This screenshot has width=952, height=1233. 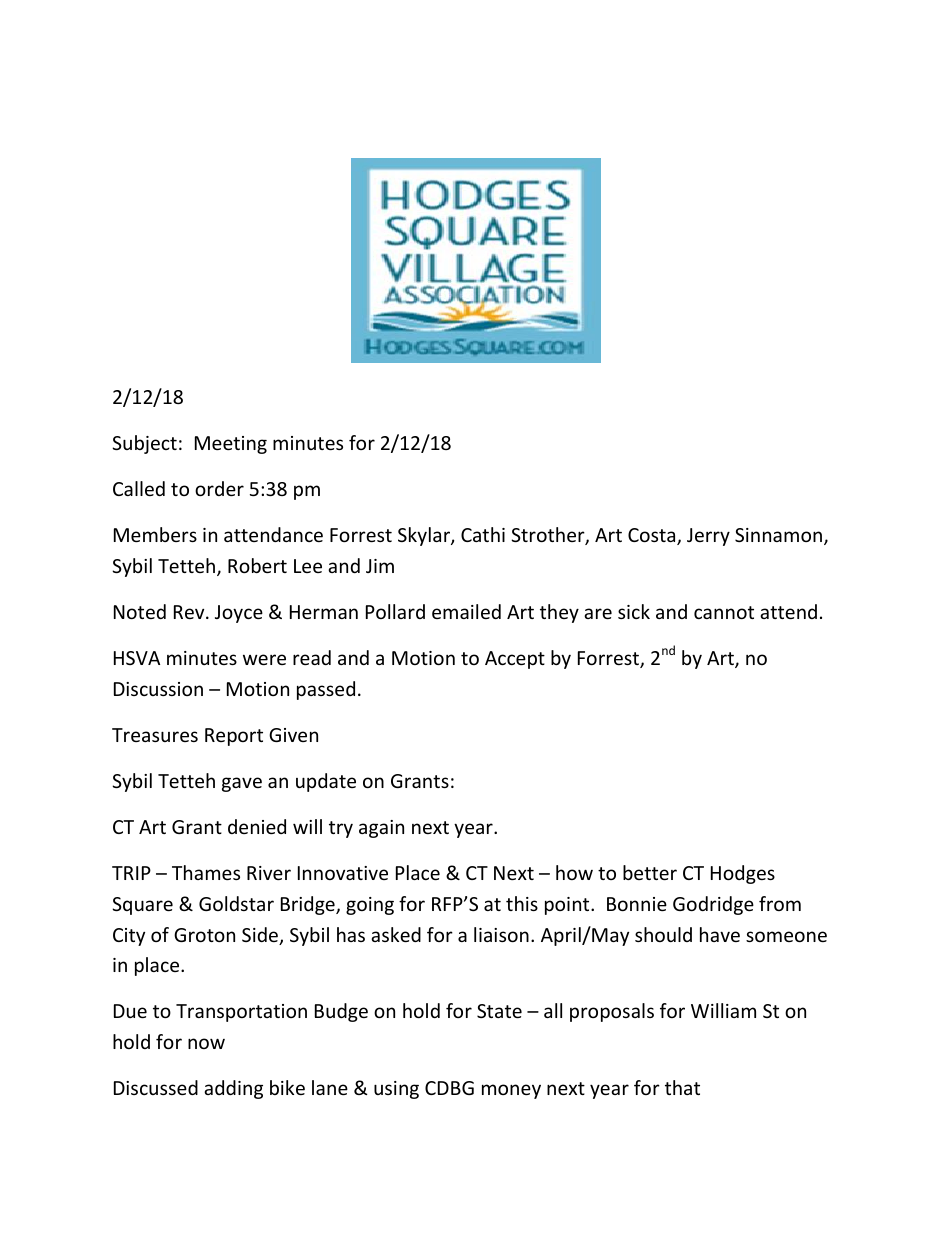 What do you see at coordinates (708, 537) in the screenshot?
I see `Jerry` at bounding box center [708, 537].
